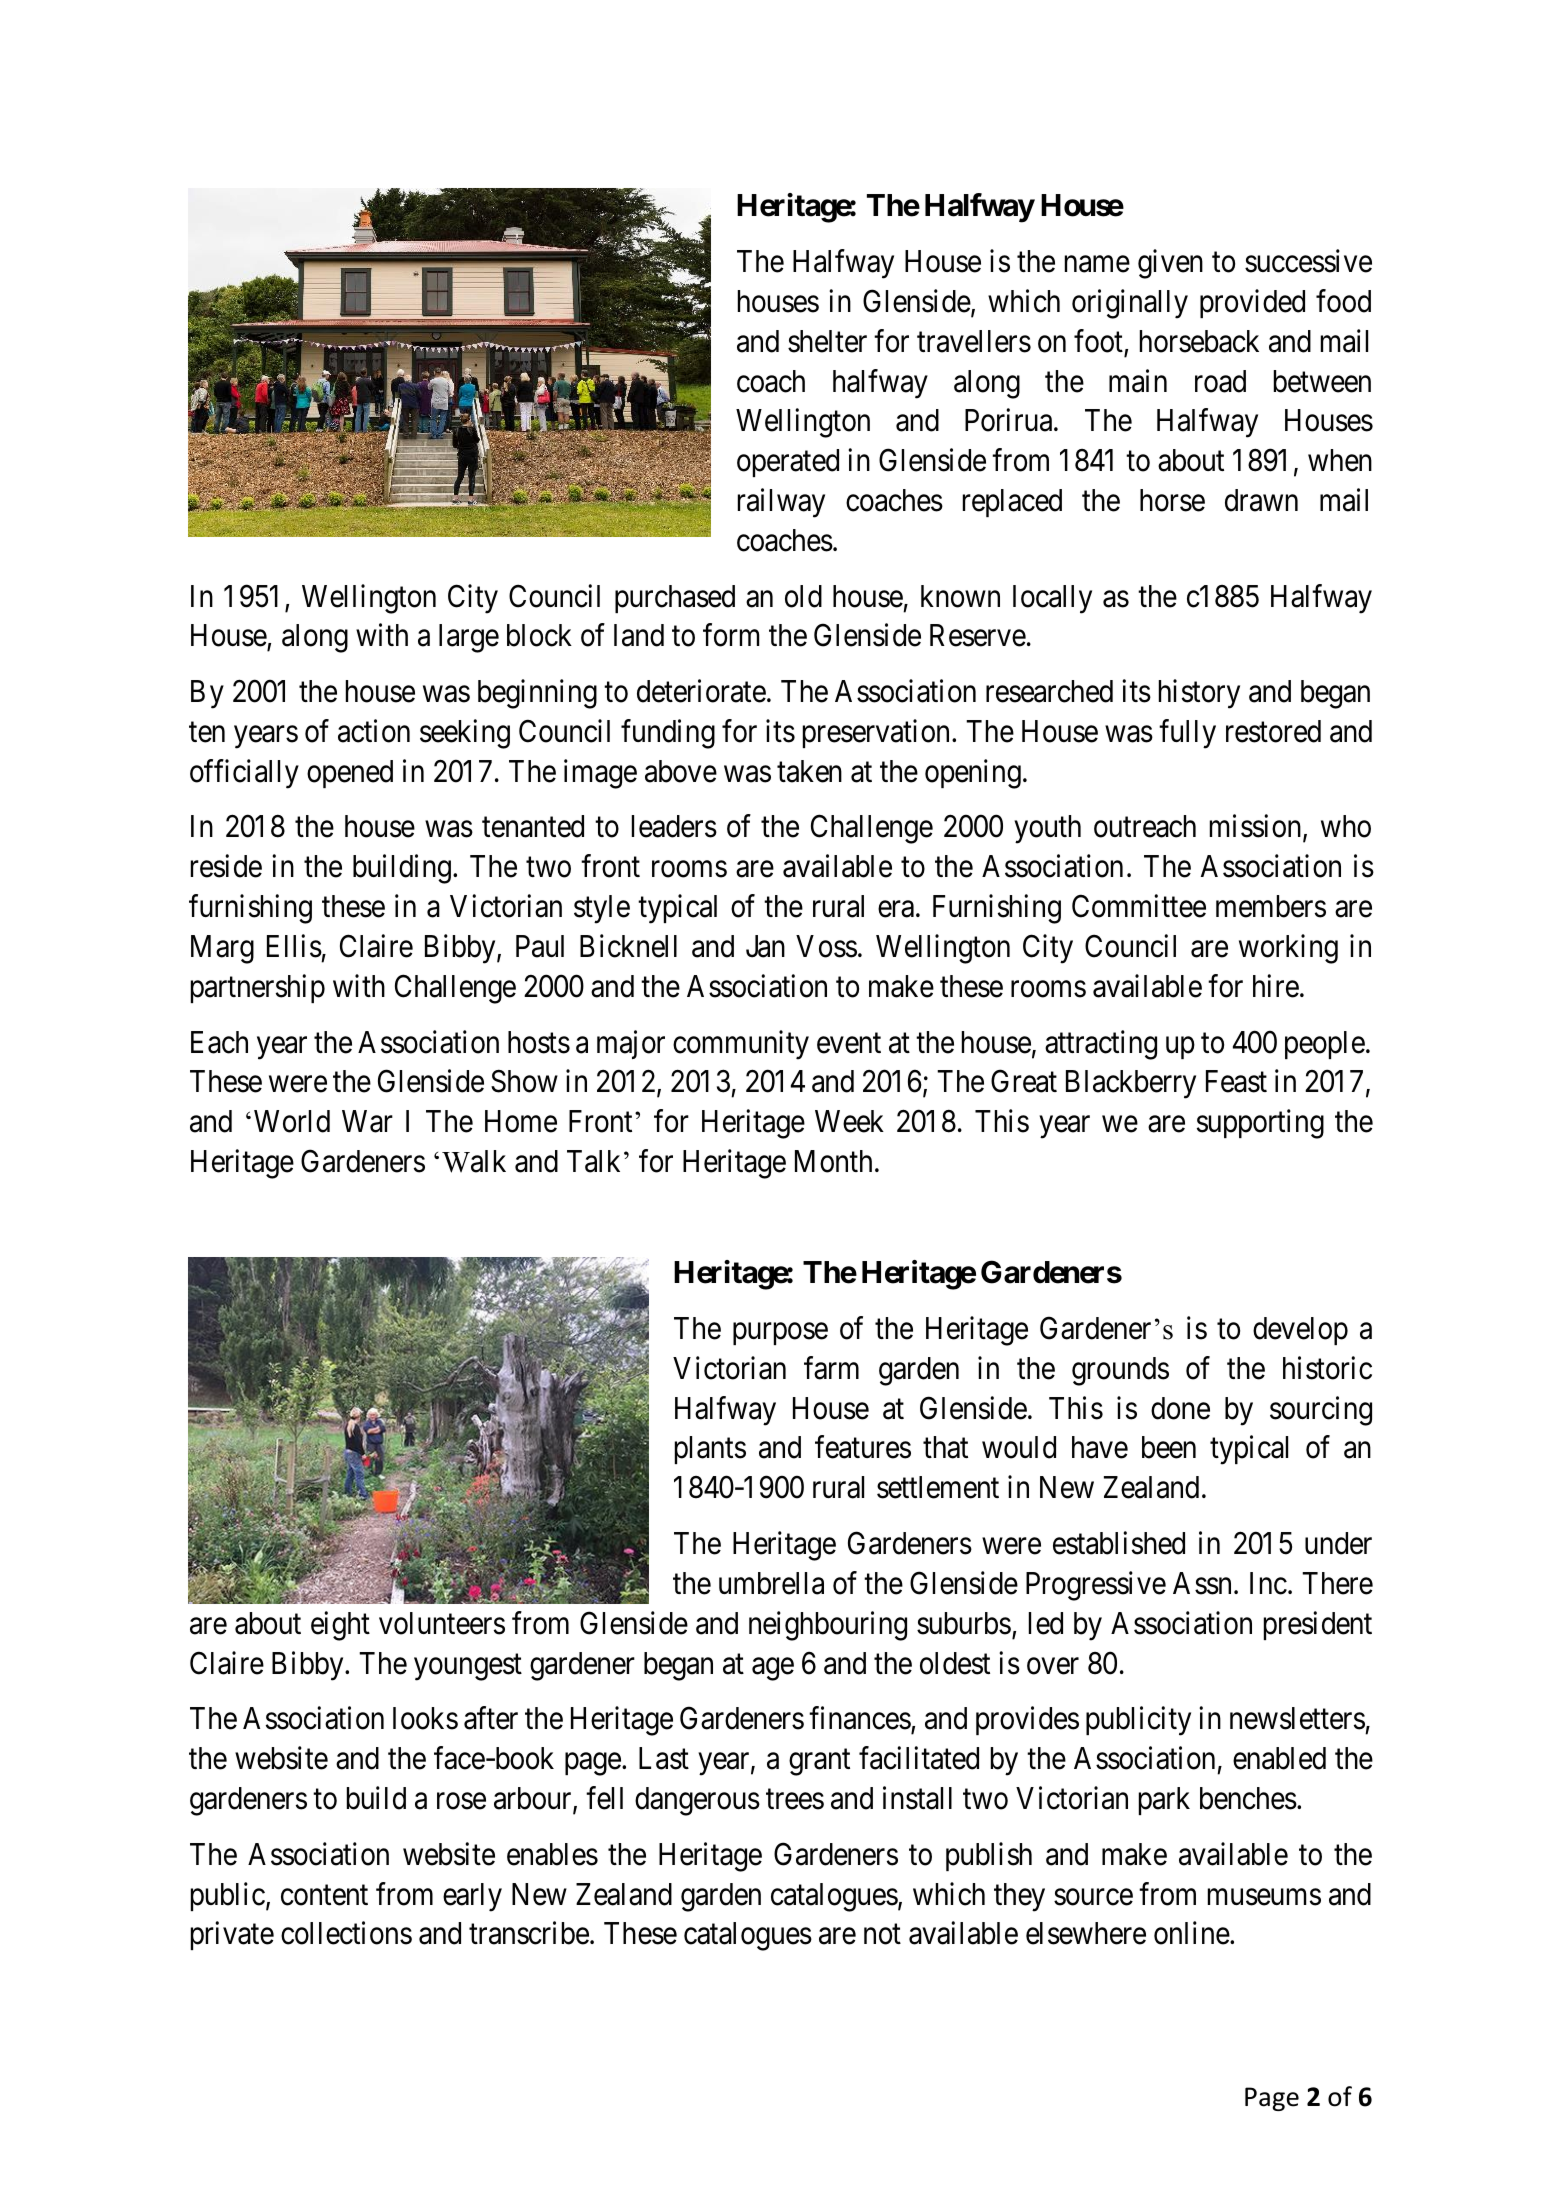  I want to click on shelter, so click(827, 341).
